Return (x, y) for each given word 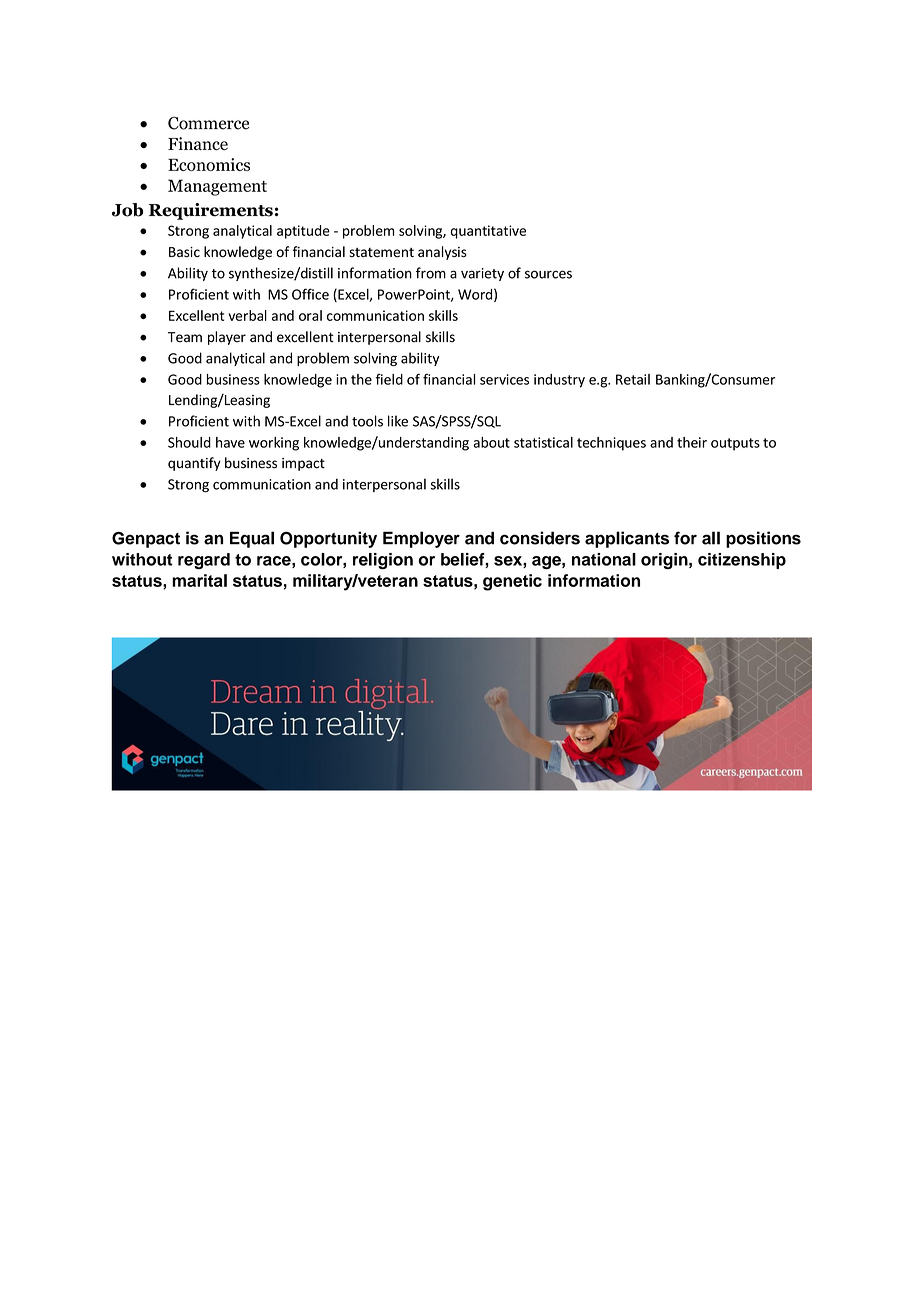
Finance (198, 144)
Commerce (208, 123)
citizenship (742, 561)
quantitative (488, 232)
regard (204, 561)
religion (383, 561)
